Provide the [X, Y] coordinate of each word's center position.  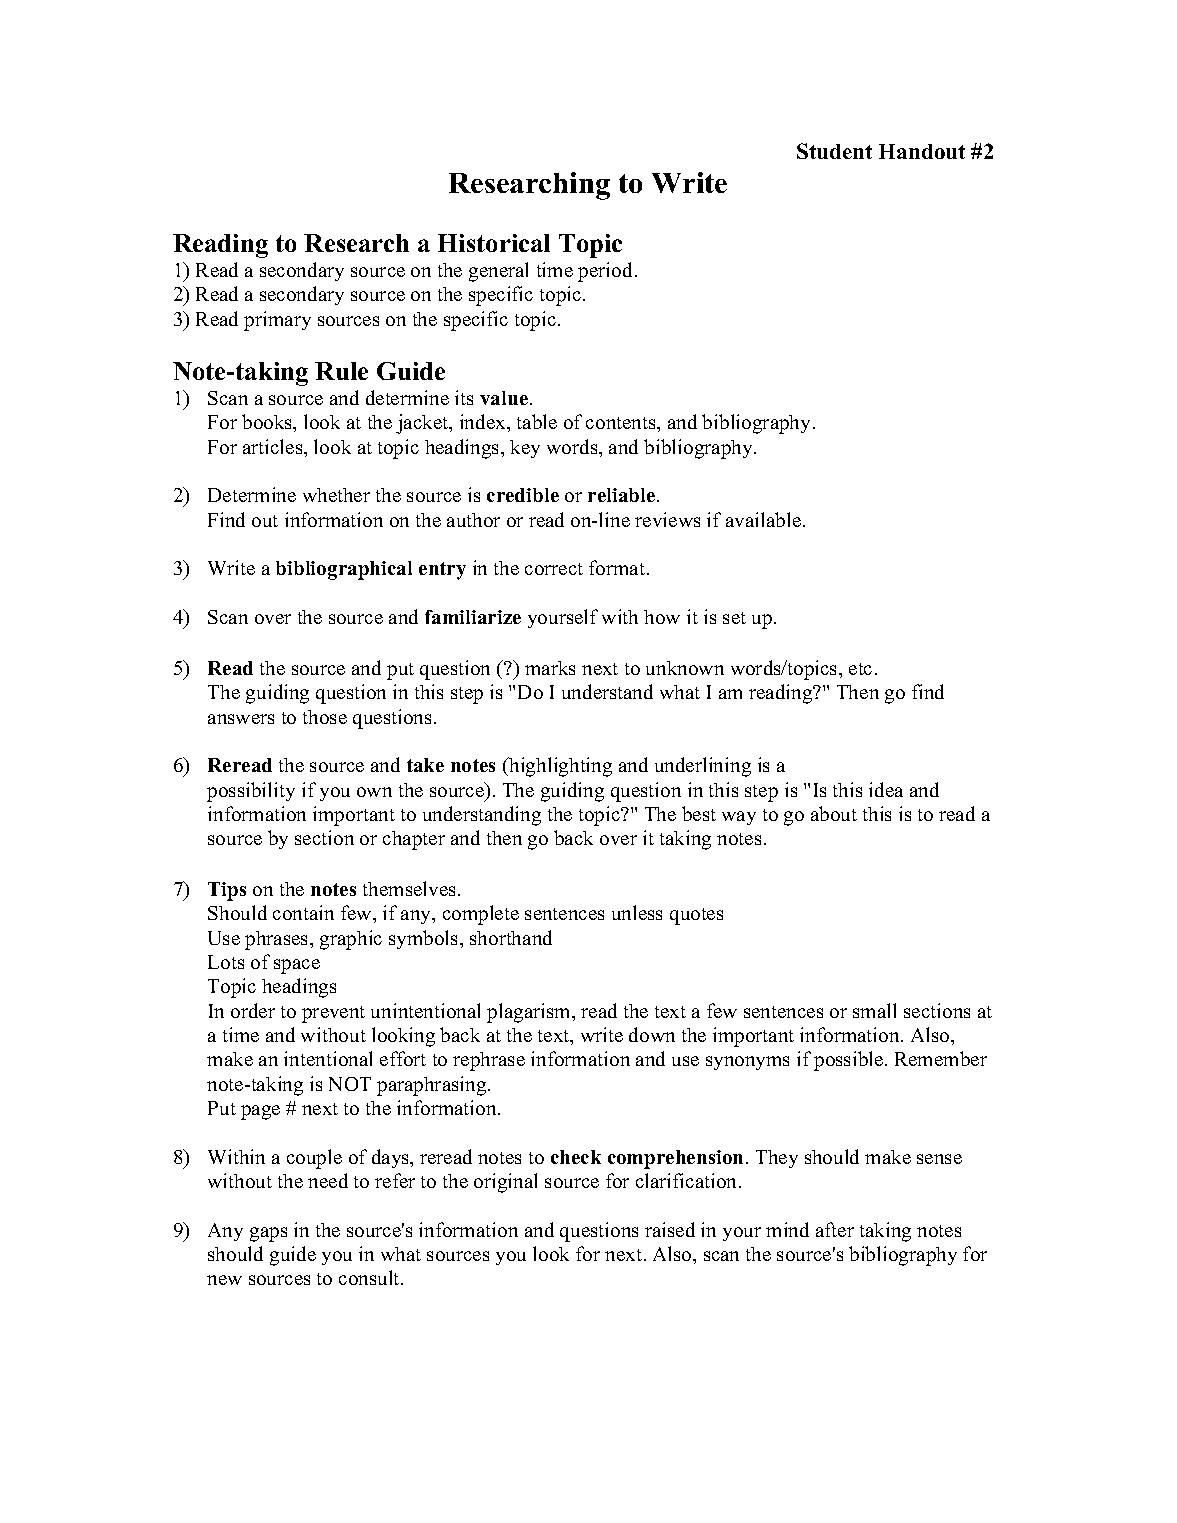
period [605, 272]
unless [637, 912]
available [763, 519]
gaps [268, 1234]
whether [336, 495]
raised [670, 1229]
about [834, 813]
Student [834, 151]
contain [303, 912]
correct [554, 569]
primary [277, 321]
